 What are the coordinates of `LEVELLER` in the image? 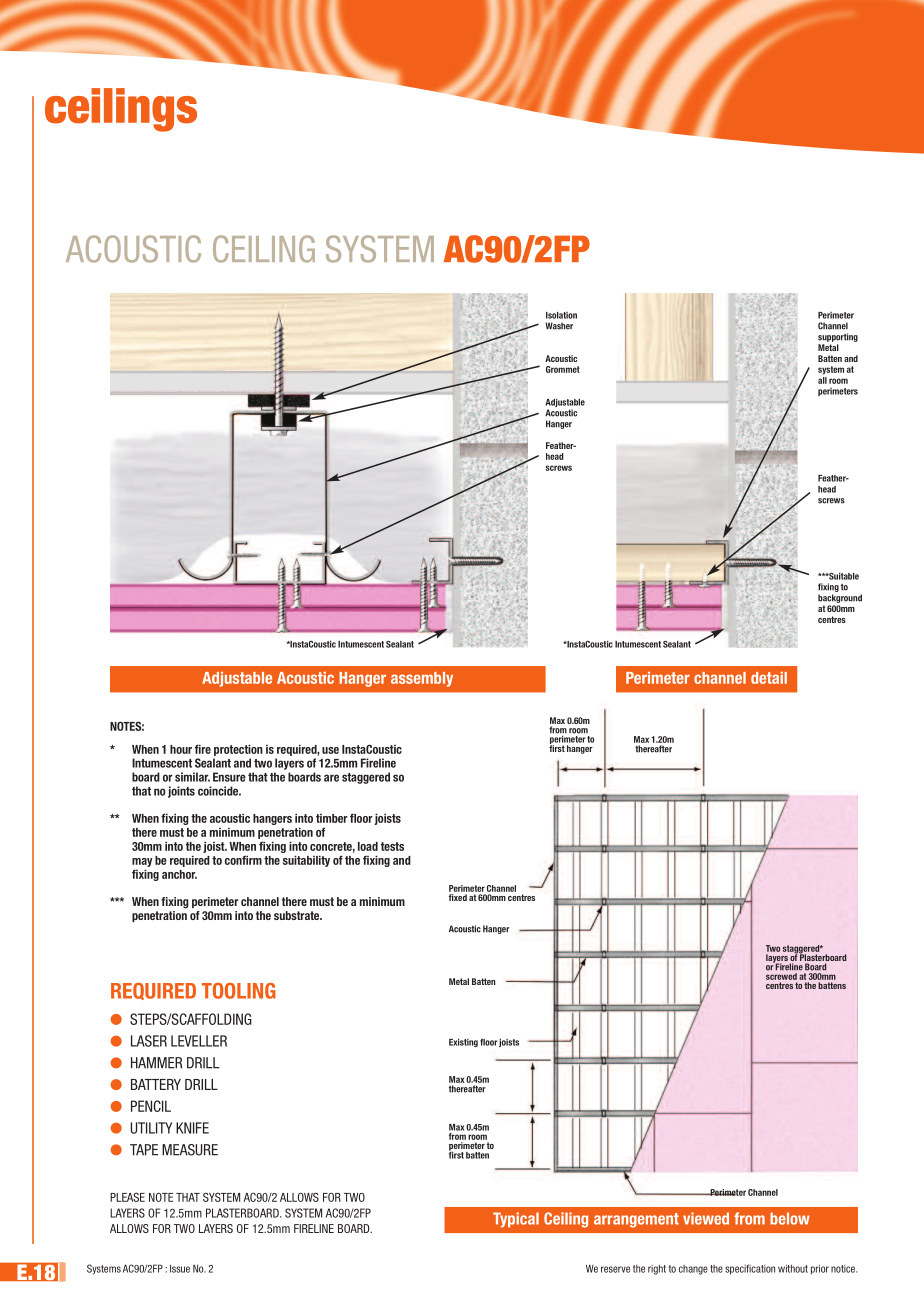 It's located at (199, 1041).
